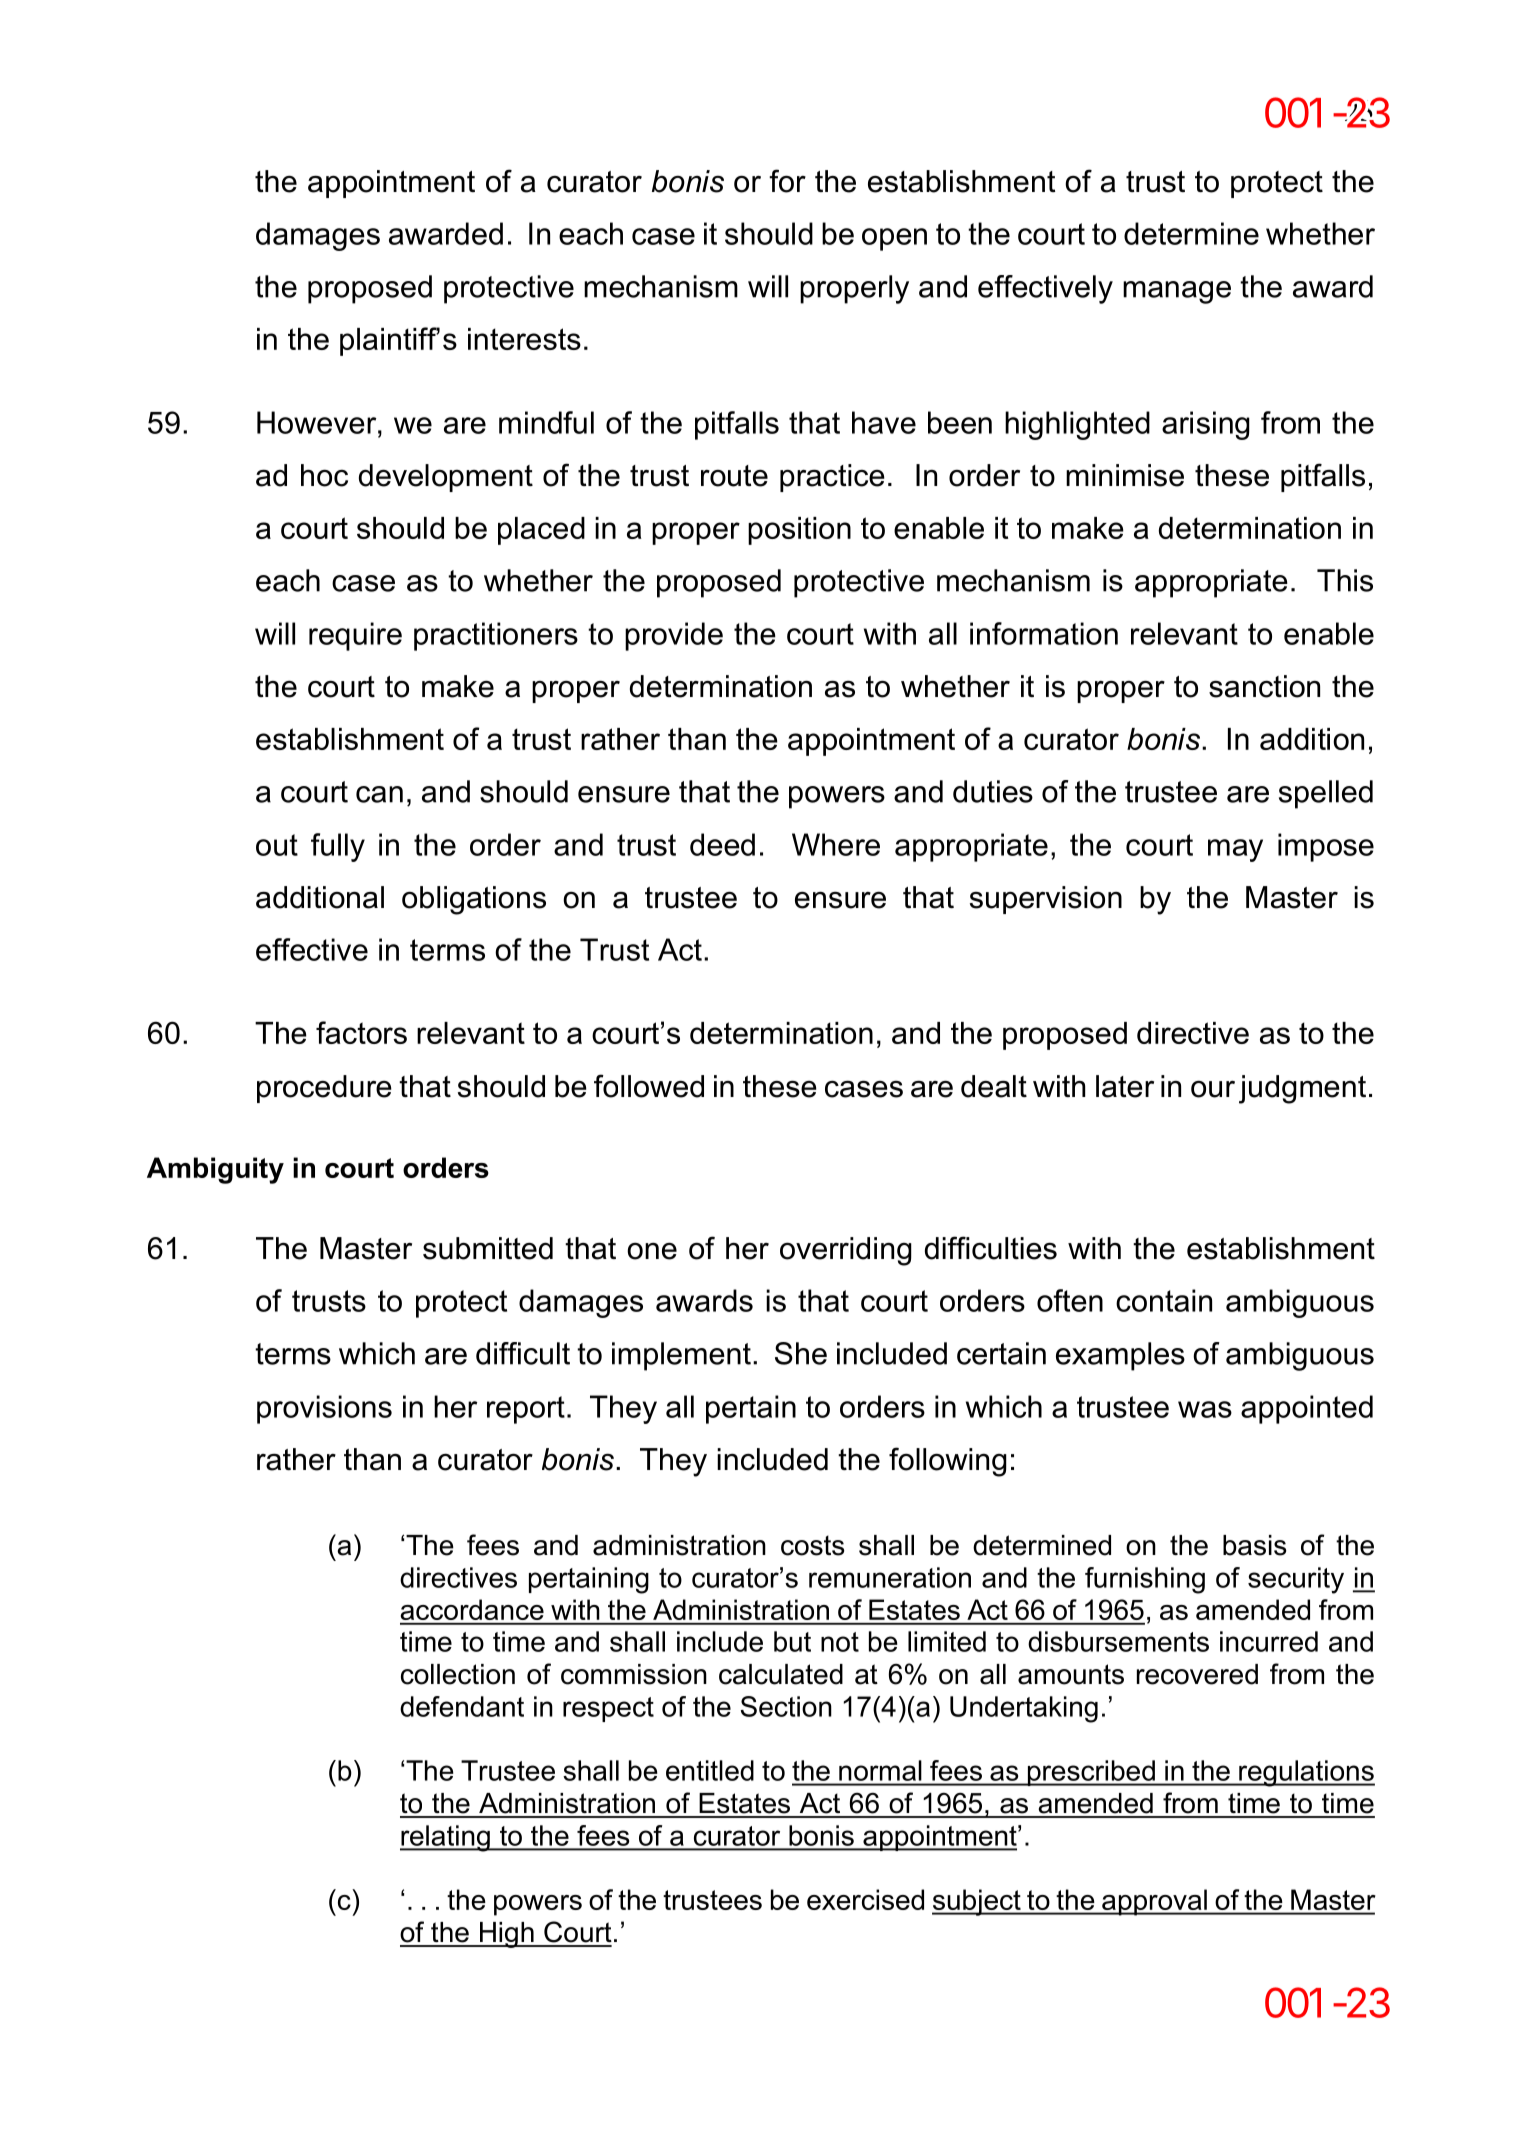  What do you see at coordinates (894, 239) in the screenshot?
I see `open` at bounding box center [894, 239].
